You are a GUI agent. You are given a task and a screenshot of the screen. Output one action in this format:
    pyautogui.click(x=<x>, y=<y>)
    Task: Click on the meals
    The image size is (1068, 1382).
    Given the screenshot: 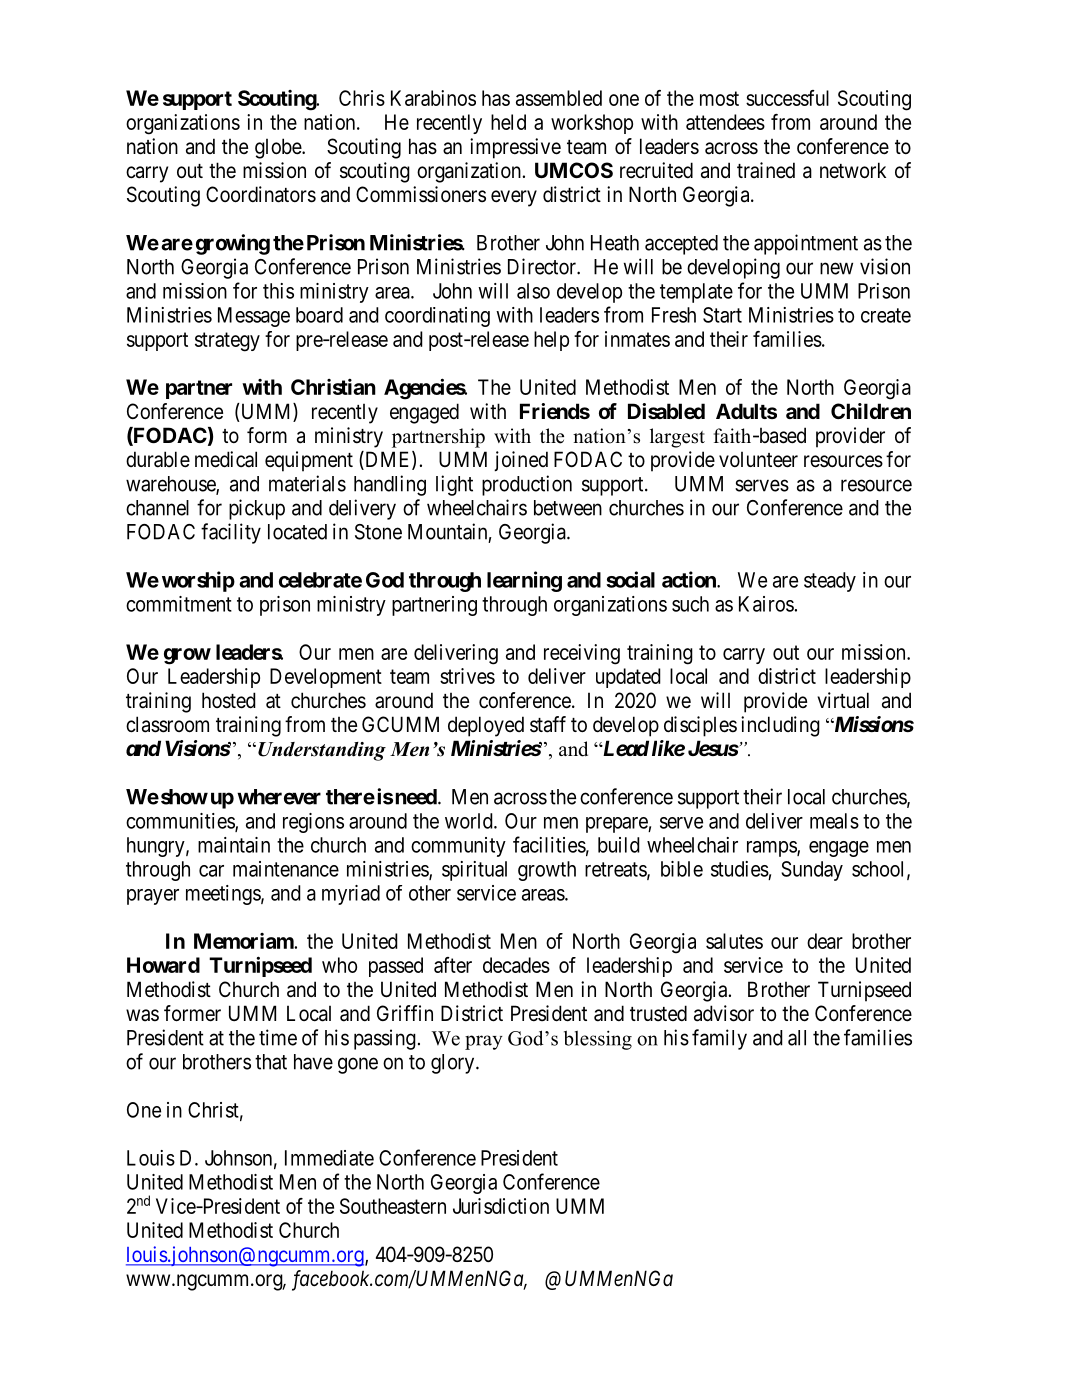 What is the action you would take?
    pyautogui.click(x=834, y=821)
